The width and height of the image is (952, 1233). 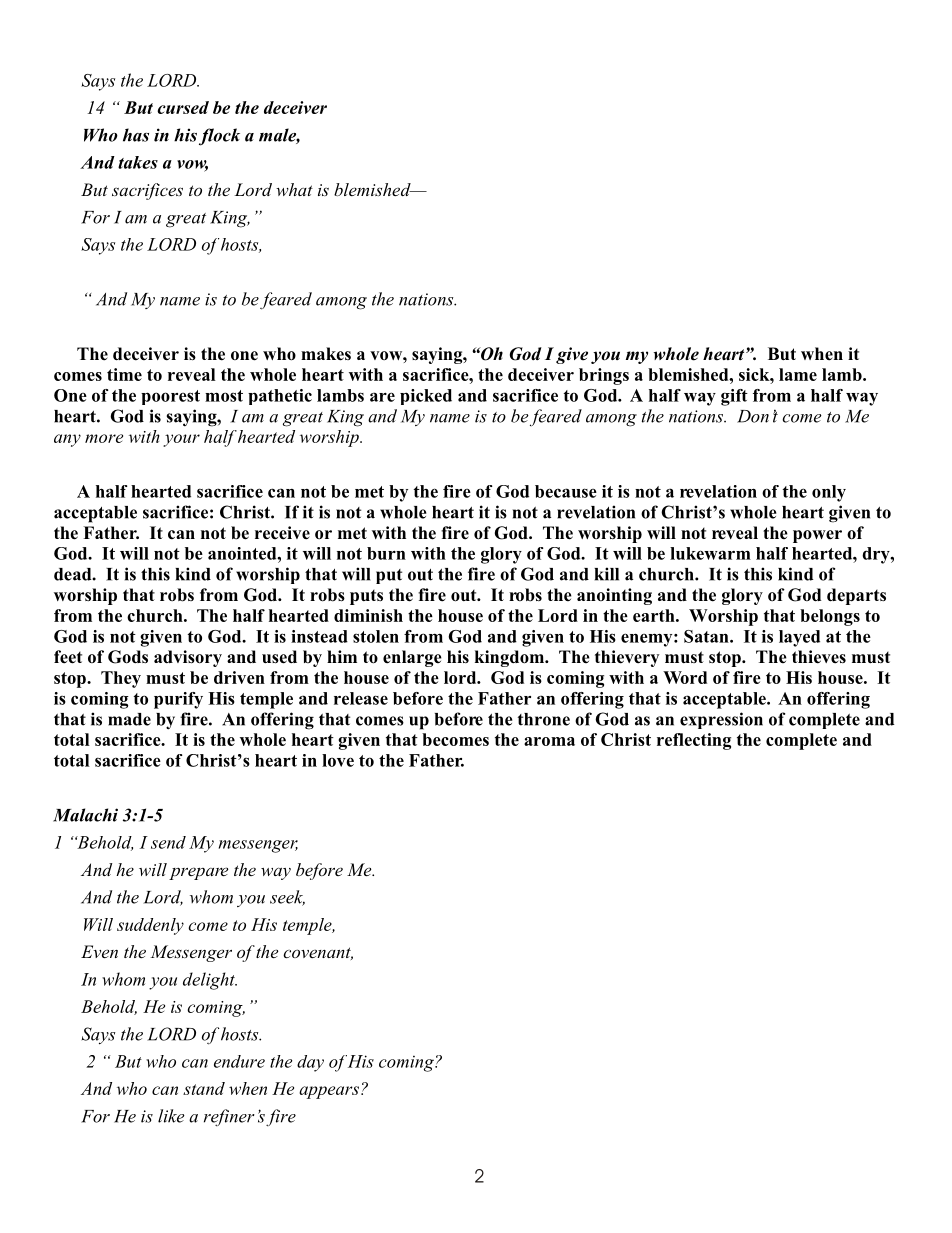 What do you see at coordinates (181, 440) in the image?
I see `your` at bounding box center [181, 440].
